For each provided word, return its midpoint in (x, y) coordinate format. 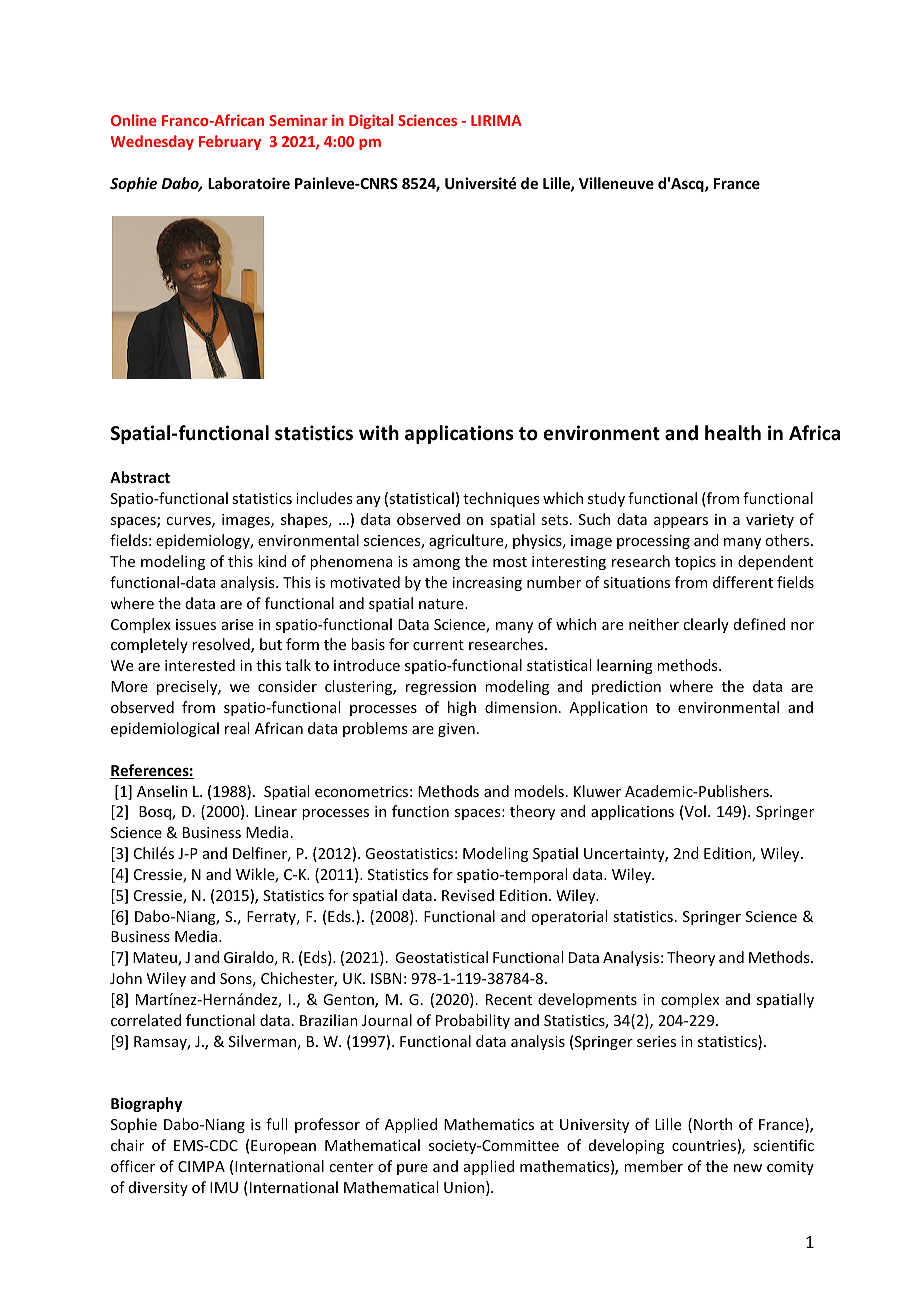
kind (272, 561)
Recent (509, 999)
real (237, 728)
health (733, 433)
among (436, 564)
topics (695, 563)
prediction (626, 687)
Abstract (140, 477)
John (126, 978)
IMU (224, 1187)
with (379, 433)
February (230, 142)
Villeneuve (616, 183)
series (656, 1041)
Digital (371, 121)
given (456, 730)
